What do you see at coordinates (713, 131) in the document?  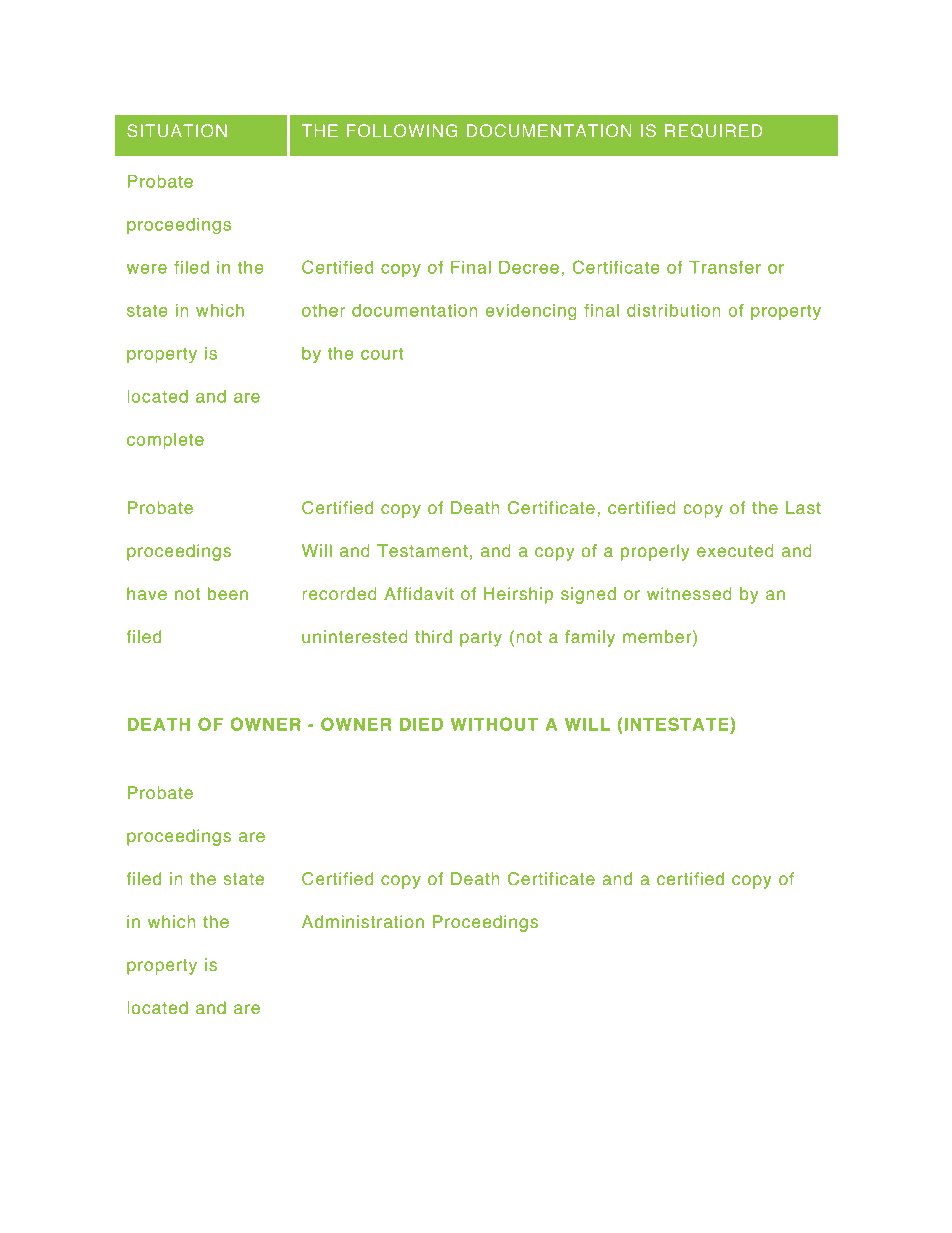 I see `REQUIRED` at bounding box center [713, 131].
